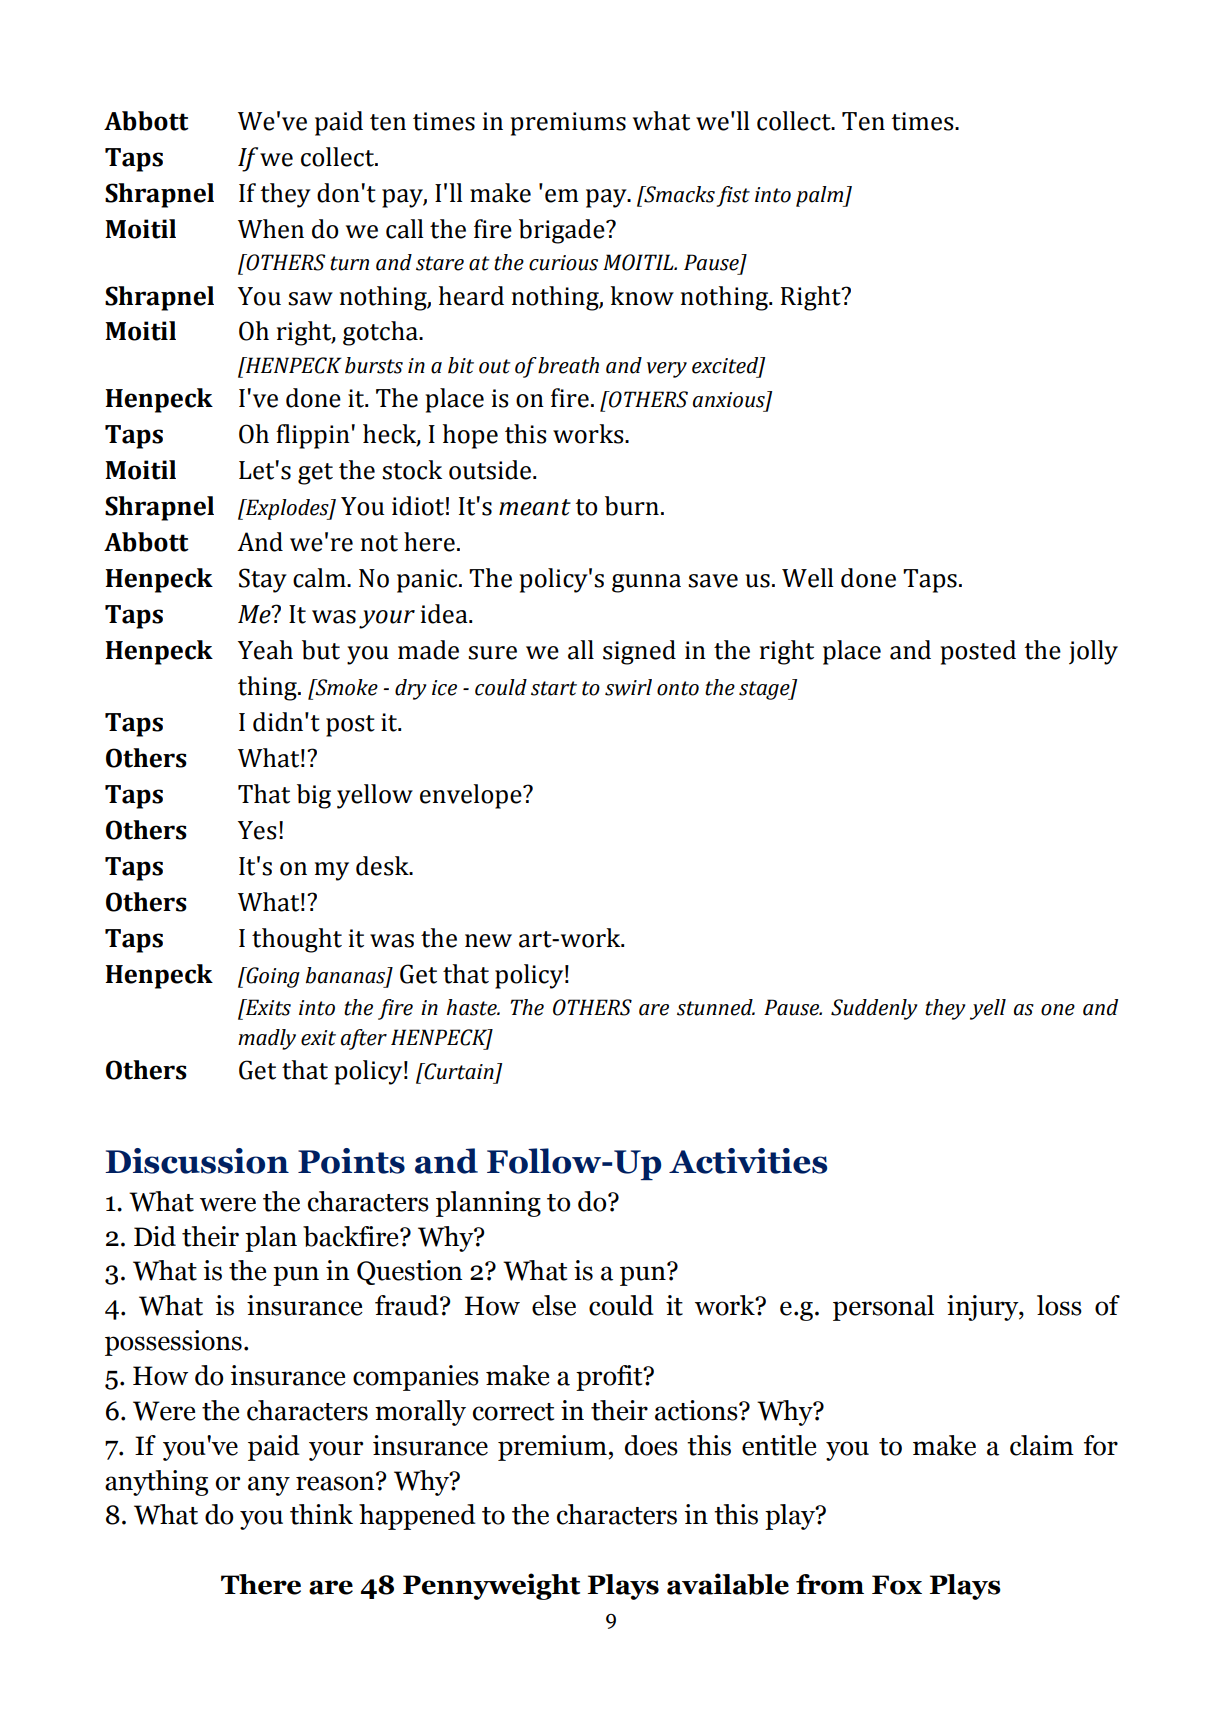 The height and width of the screenshot is (1728, 1222). I want to click on When, so click(271, 229).
